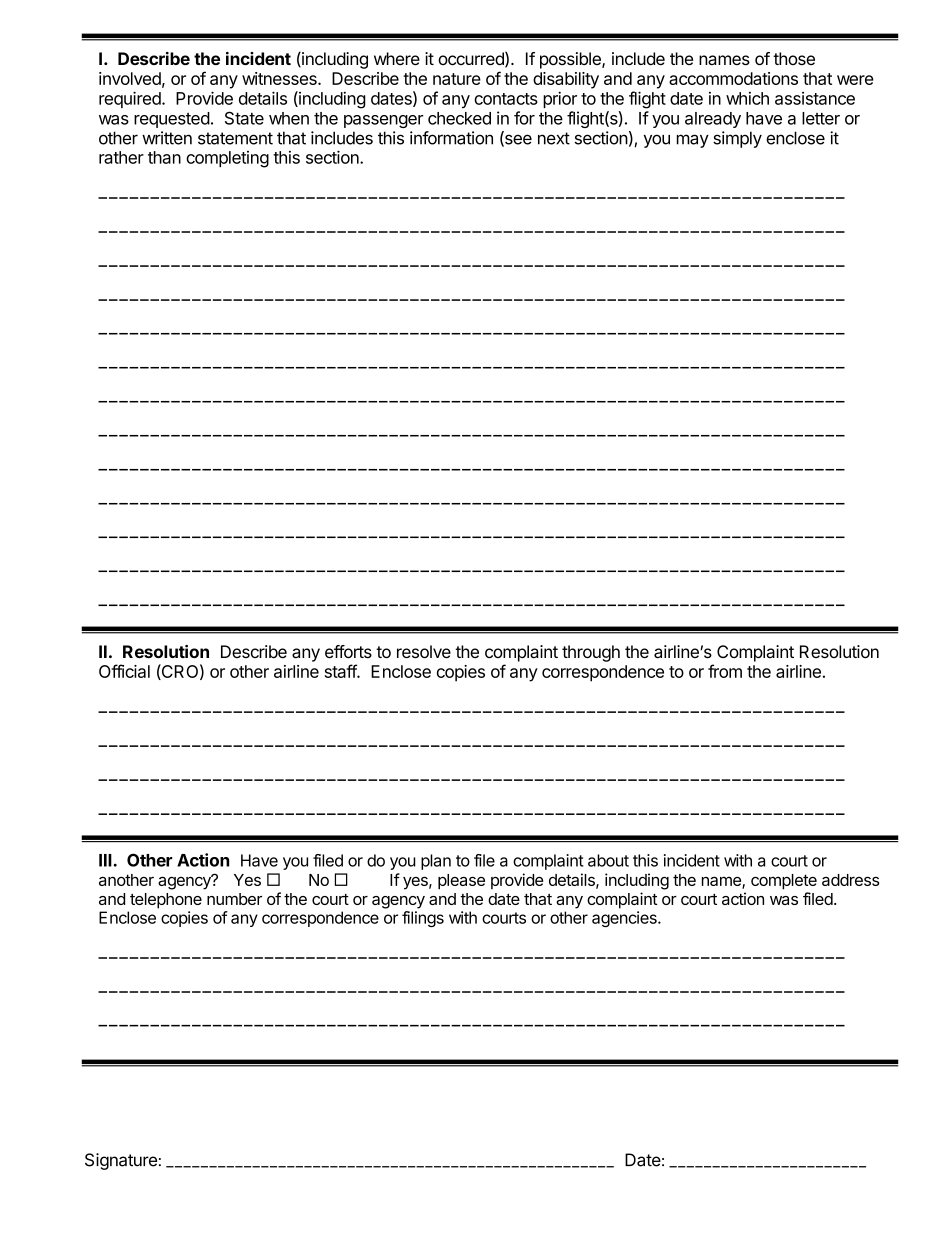  Describe the element at coordinates (172, 120) in the screenshot. I see `requested` at that location.
